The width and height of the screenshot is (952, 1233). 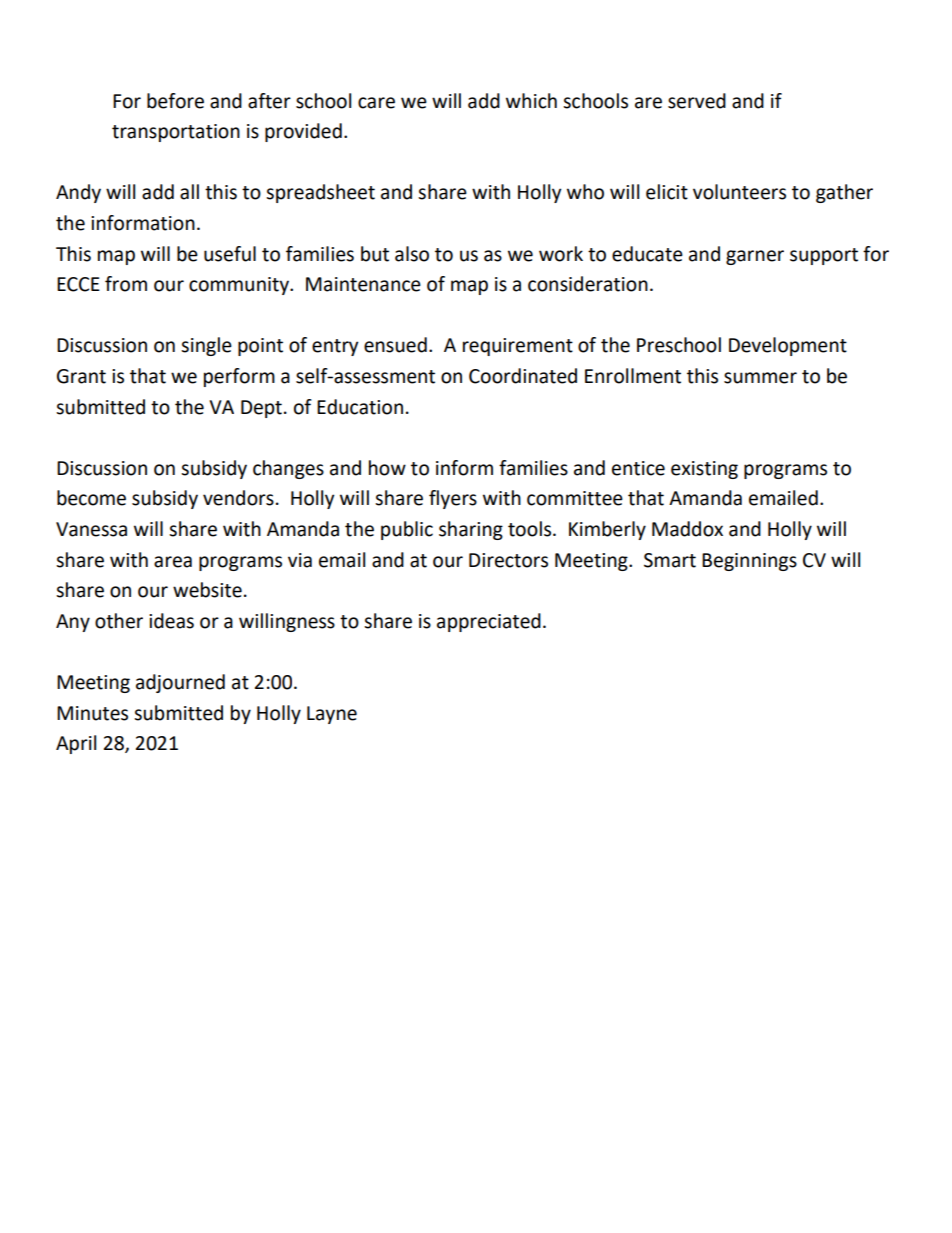 I want to click on ensued, so click(x=395, y=345).
